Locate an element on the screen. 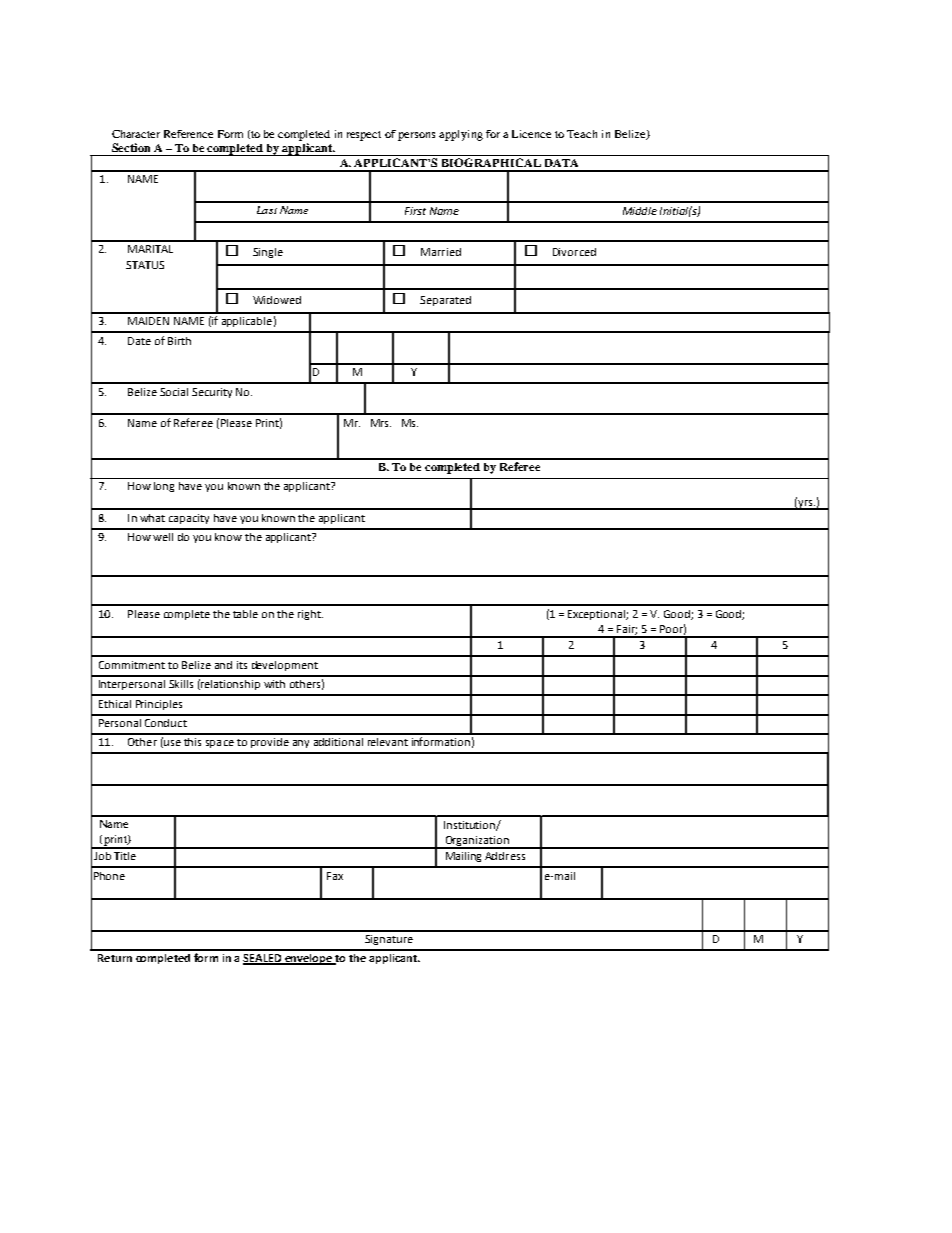  Organization is located at coordinates (477, 842).
